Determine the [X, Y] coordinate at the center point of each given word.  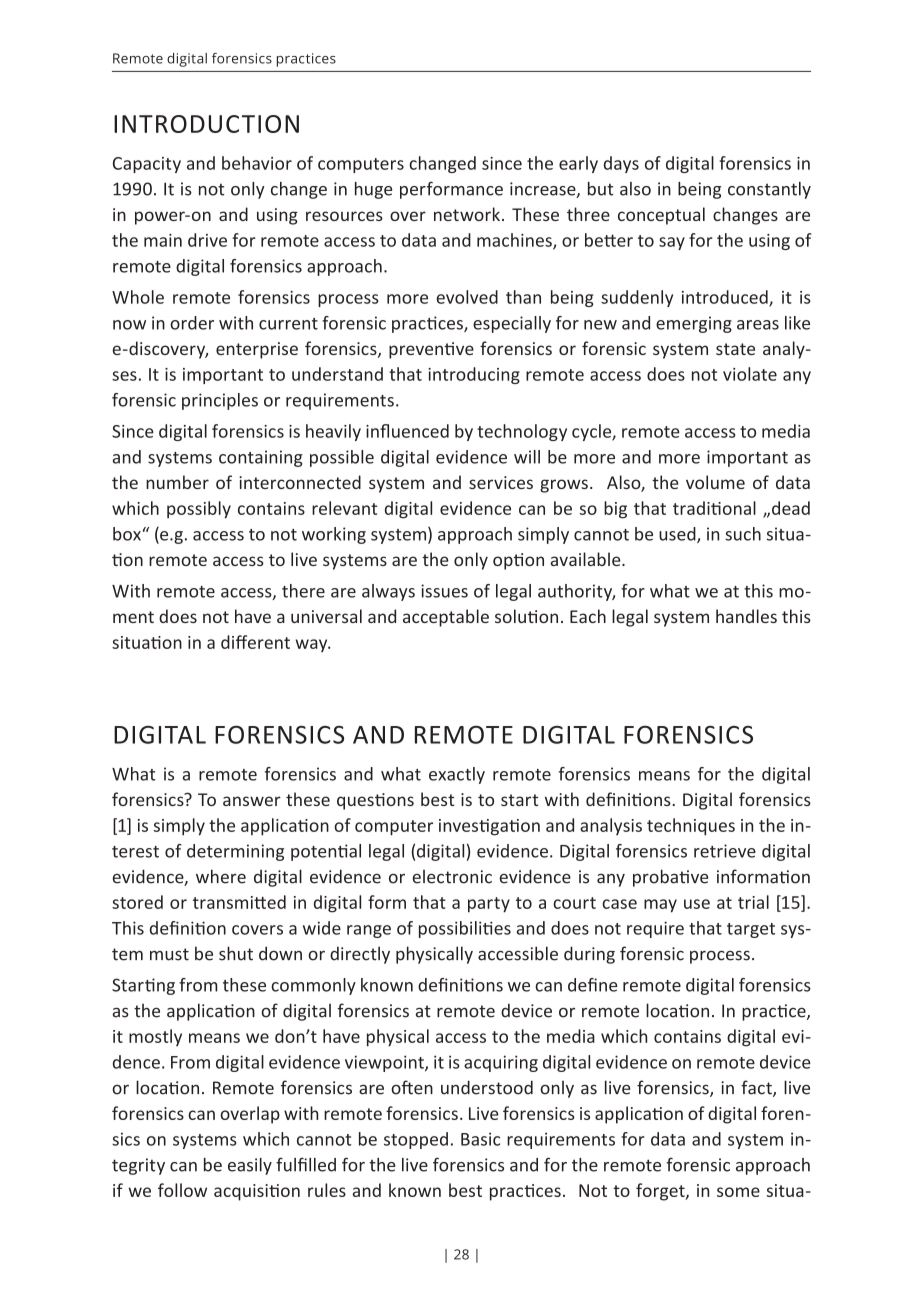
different [255, 642]
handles [746, 616]
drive [207, 240]
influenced [407, 431]
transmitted [239, 902]
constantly [769, 190]
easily [250, 1166]
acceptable [446, 618]
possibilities [465, 929]
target [751, 930]
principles [220, 401]
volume [715, 482]
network [467, 214]
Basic [480, 1139]
